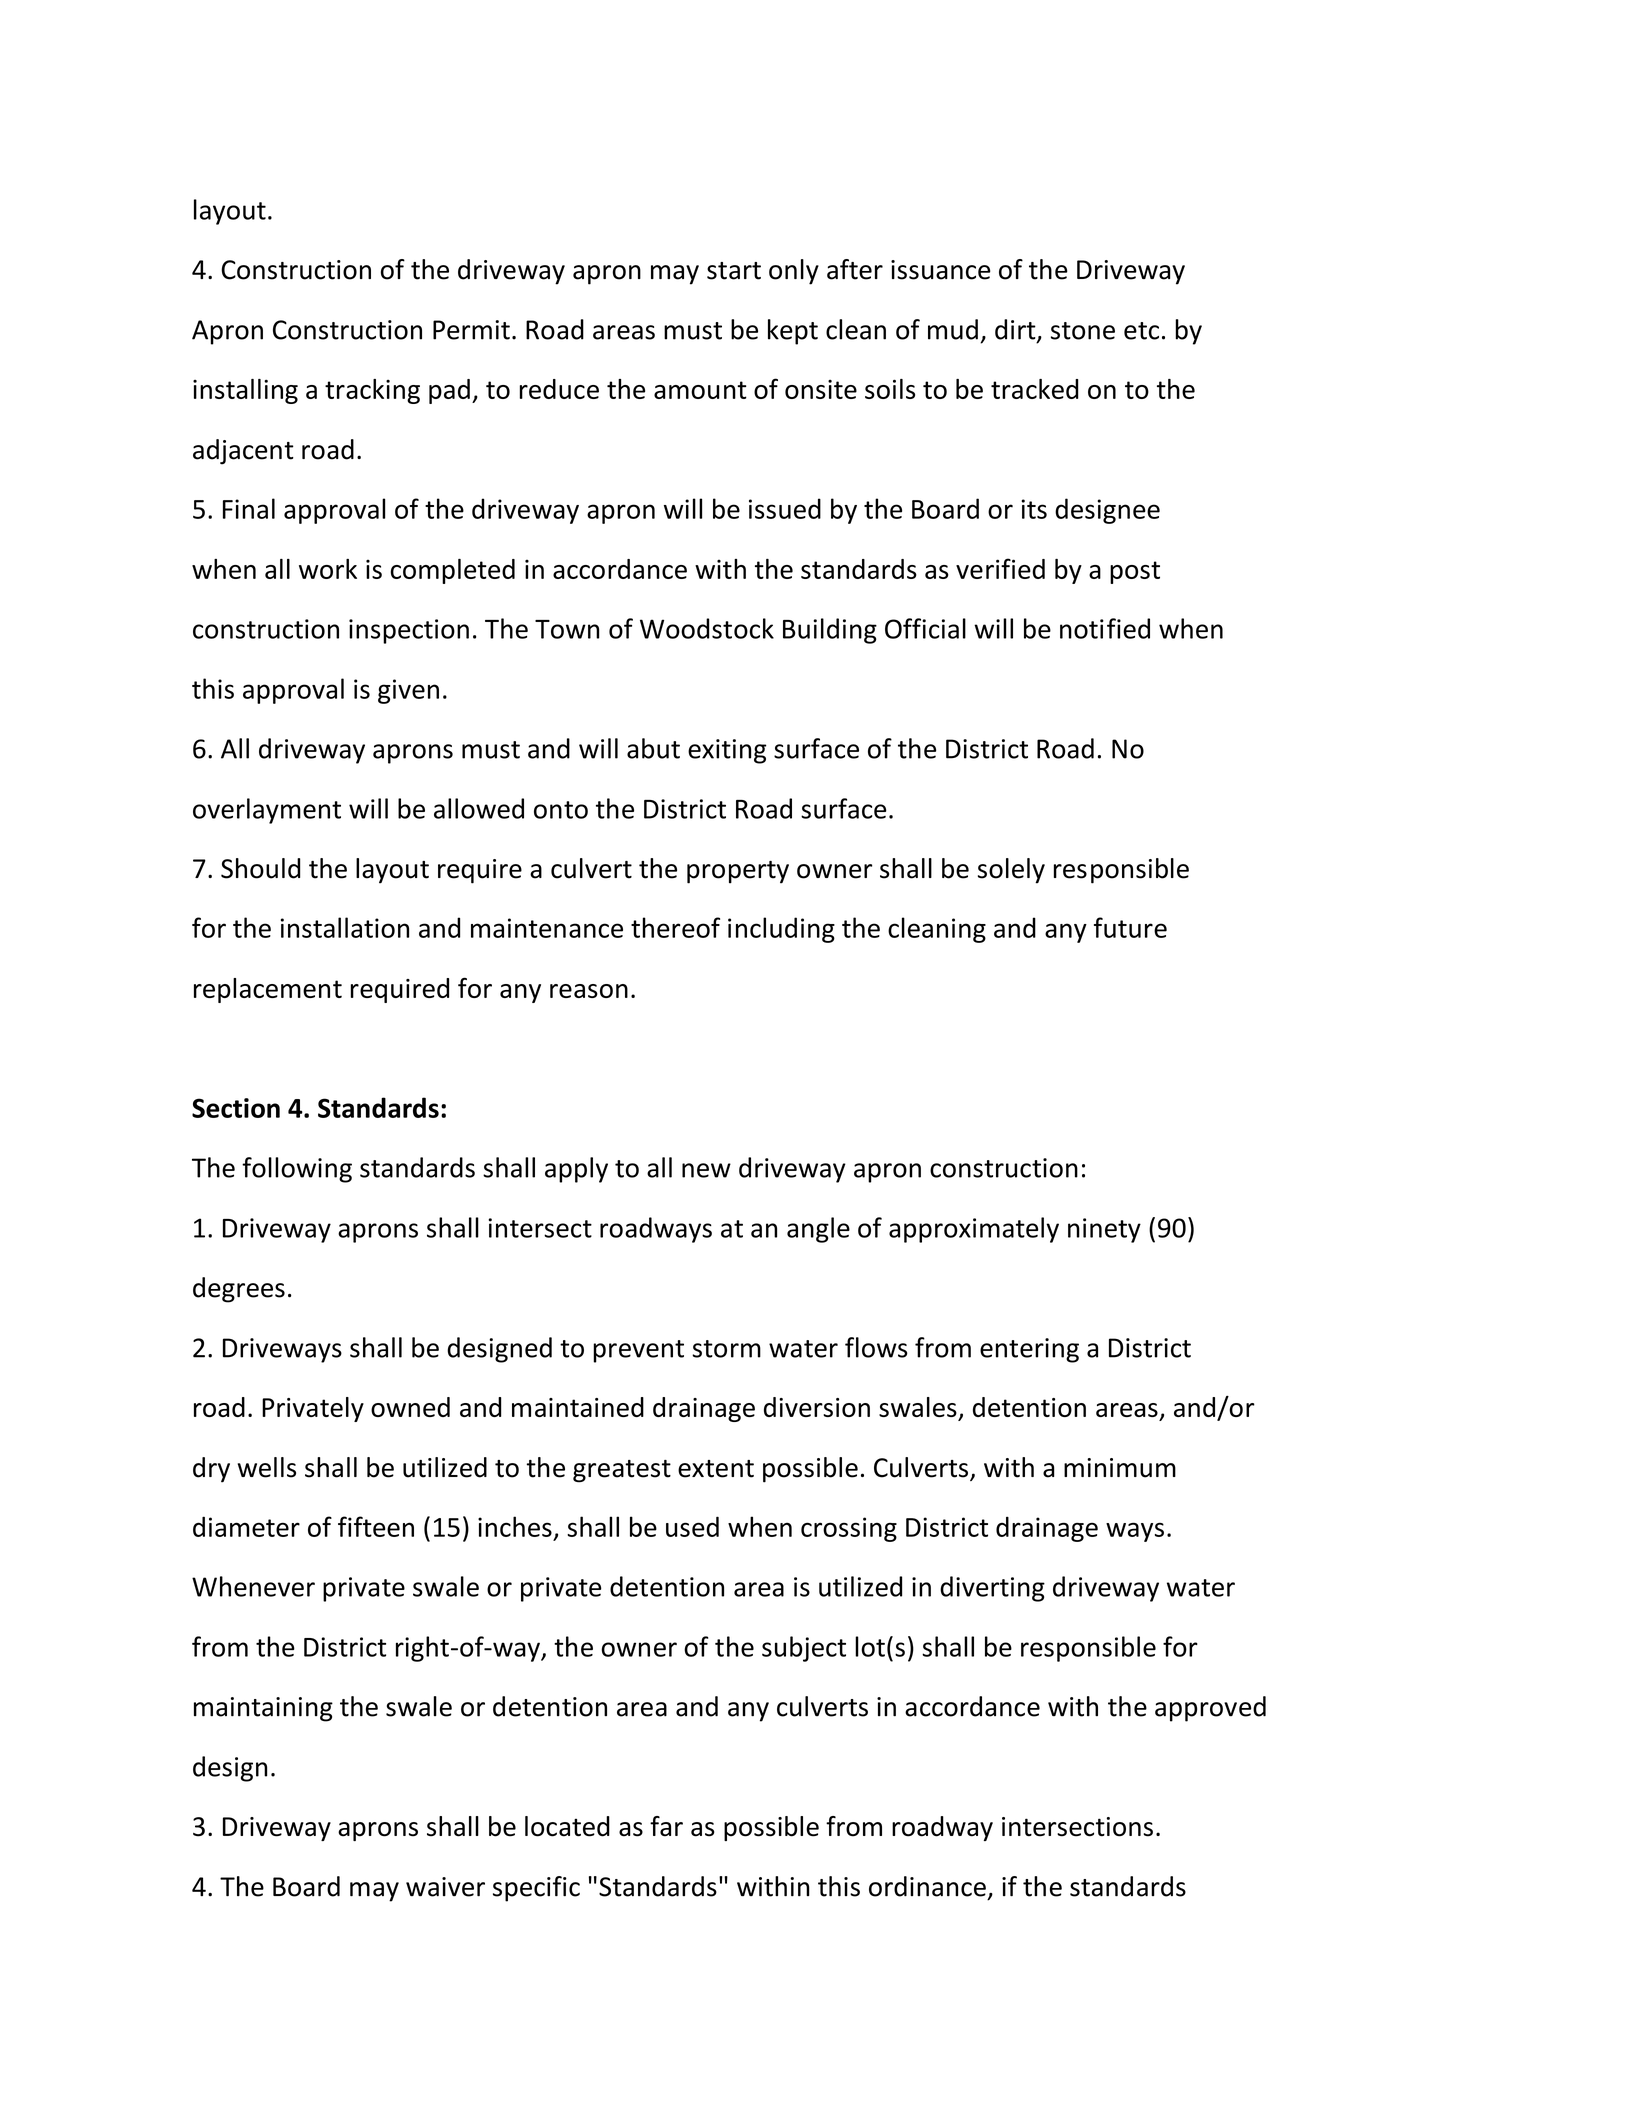  I want to click on stone, so click(1083, 331).
